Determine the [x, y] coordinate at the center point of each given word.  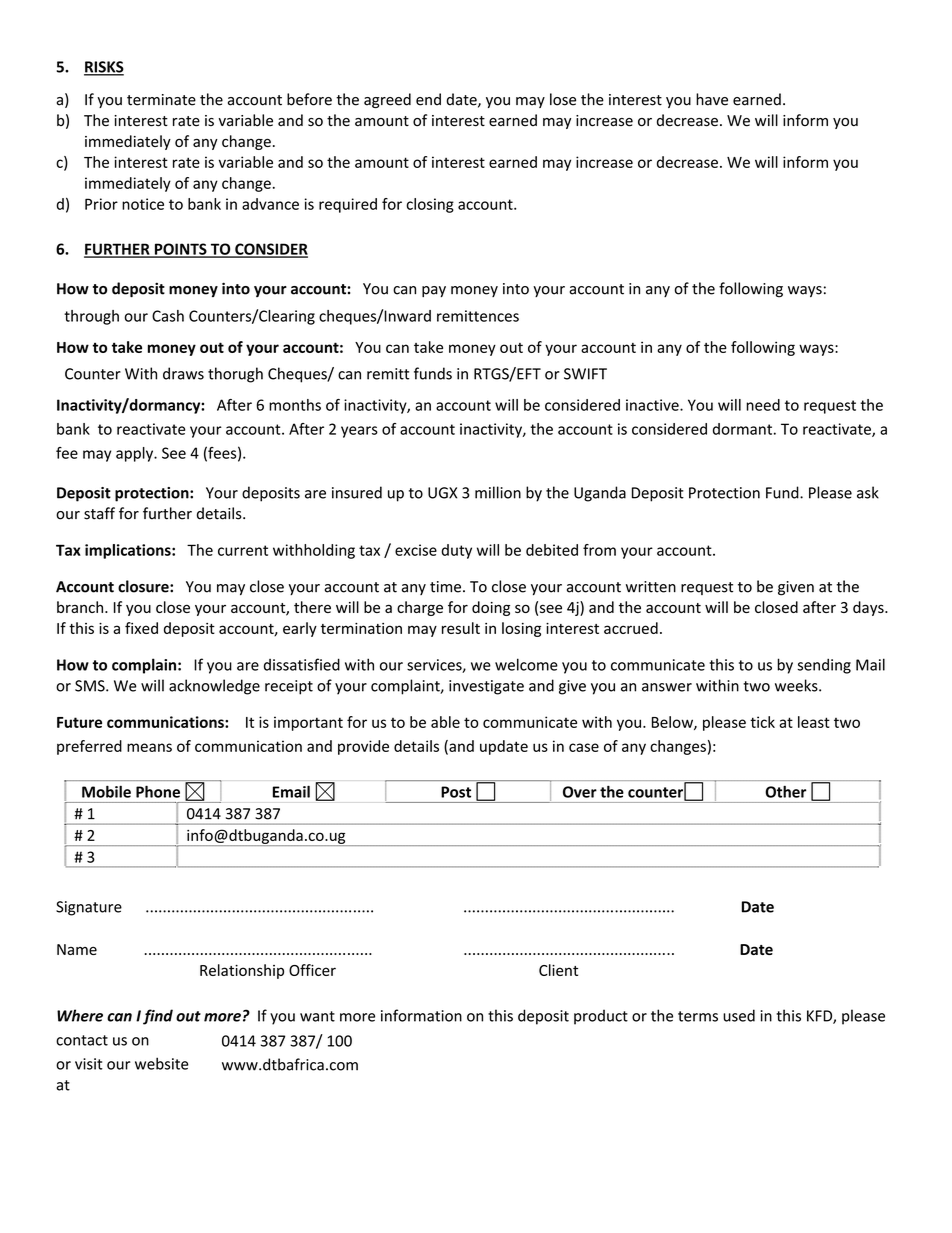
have [712, 99]
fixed [141, 628]
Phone [158, 791]
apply [136, 454]
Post [456, 792]
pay [434, 291]
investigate [486, 687]
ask [868, 492]
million [498, 492]
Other [786, 792]
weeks [797, 685]
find [158, 1017]
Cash [168, 316]
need [763, 405]
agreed [387, 100]
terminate [161, 100]
